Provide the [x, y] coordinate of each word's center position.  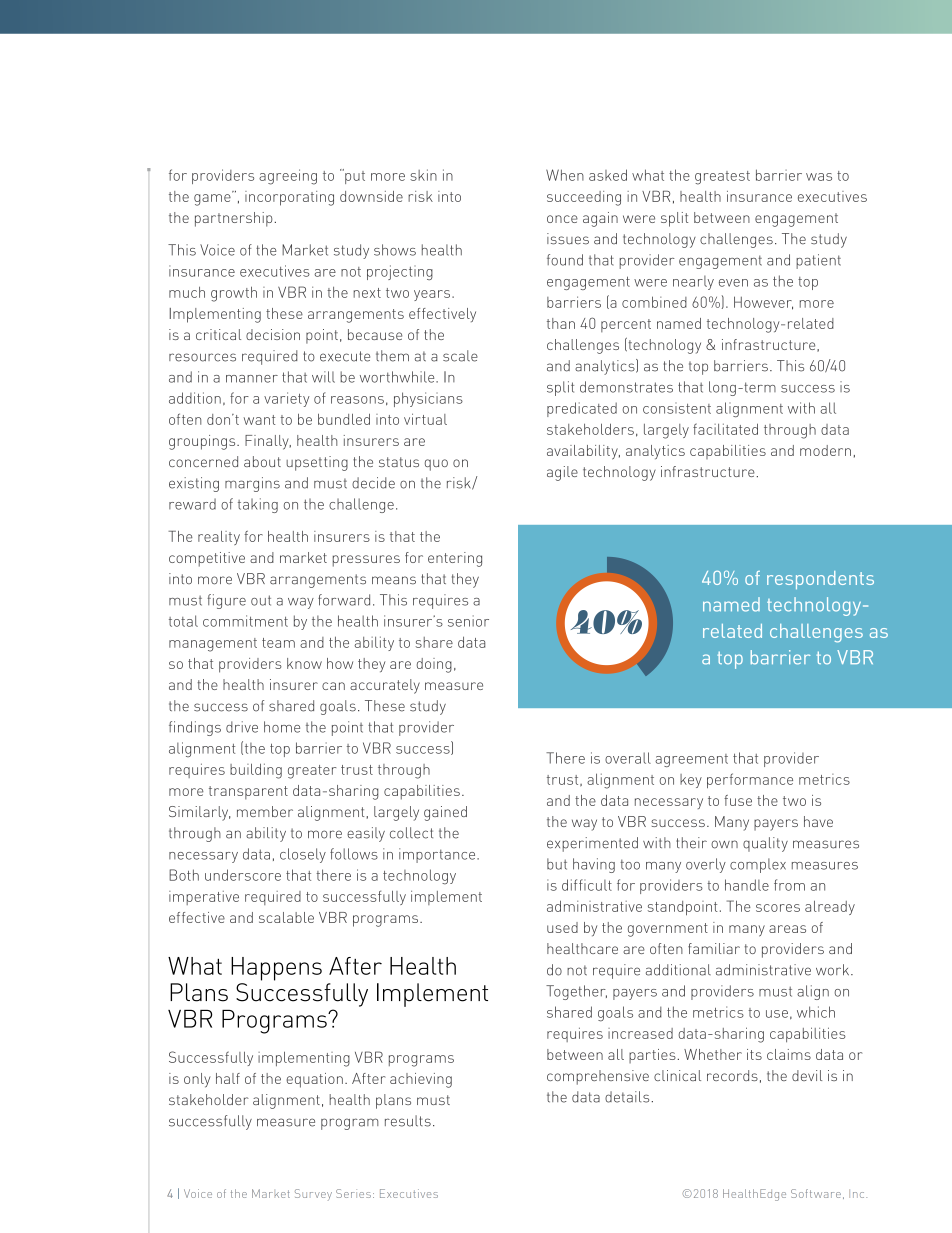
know [304, 663]
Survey [313, 1195]
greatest [722, 178]
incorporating [289, 198]
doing [434, 665]
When [565, 175]
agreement [691, 760]
